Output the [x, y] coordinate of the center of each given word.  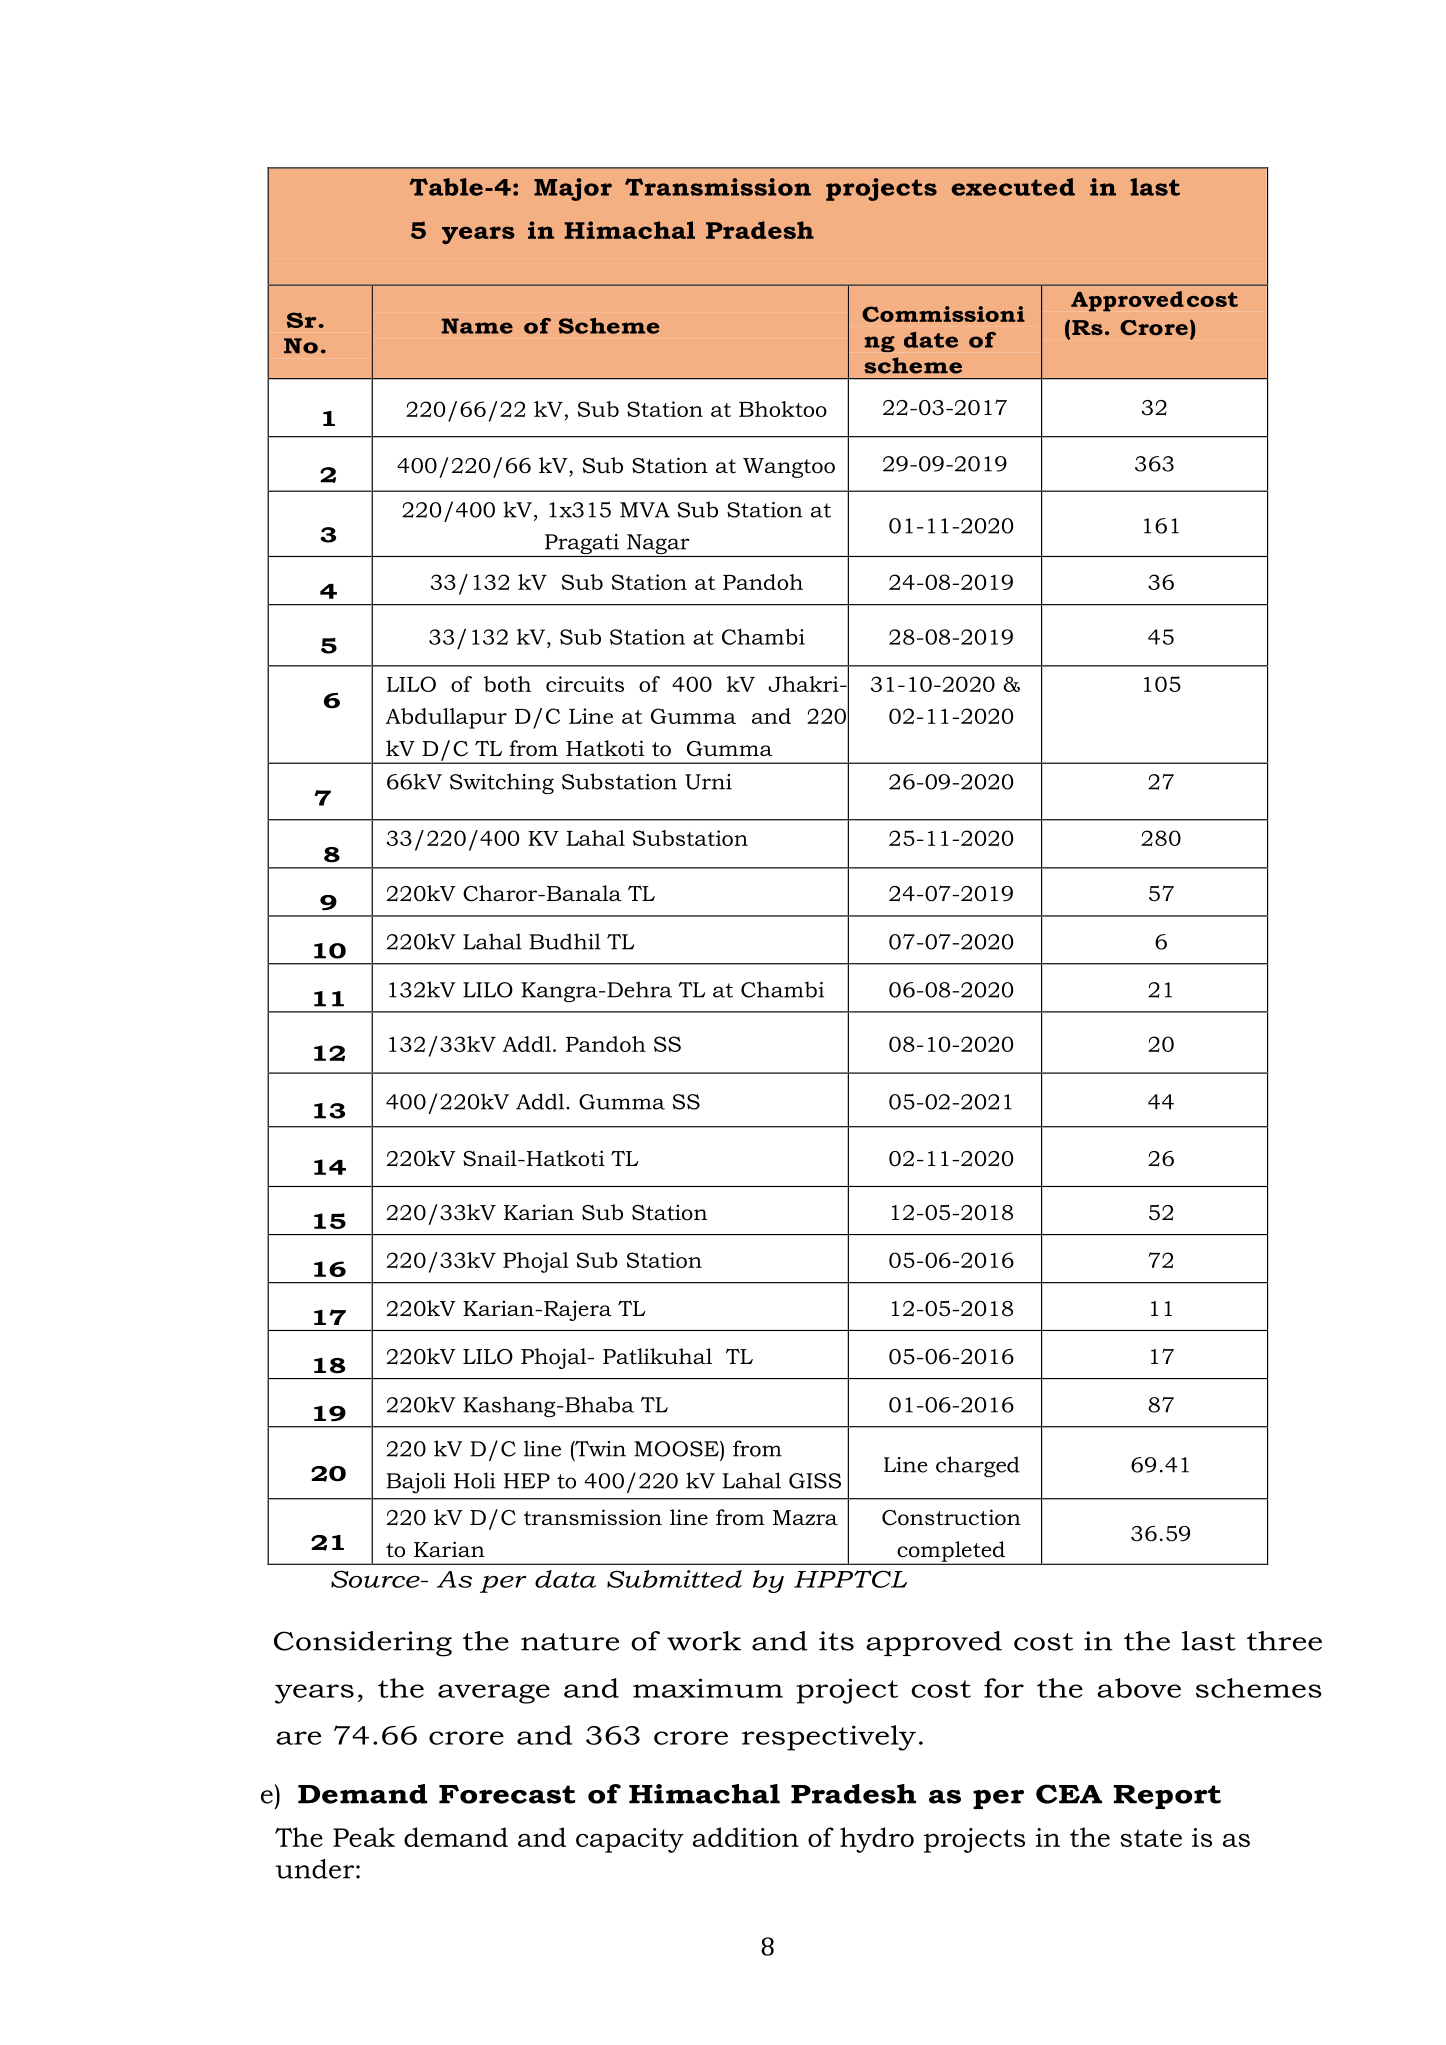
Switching [502, 783]
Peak [364, 1837]
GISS [815, 1481]
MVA [645, 510]
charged [978, 1466]
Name [477, 326]
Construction [951, 1517]
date [931, 340]
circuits [585, 684]
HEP [527, 1481]
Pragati [582, 545]
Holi [475, 1480]
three [1284, 1641]
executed [1013, 187]
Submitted [674, 1579]
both [507, 684]
